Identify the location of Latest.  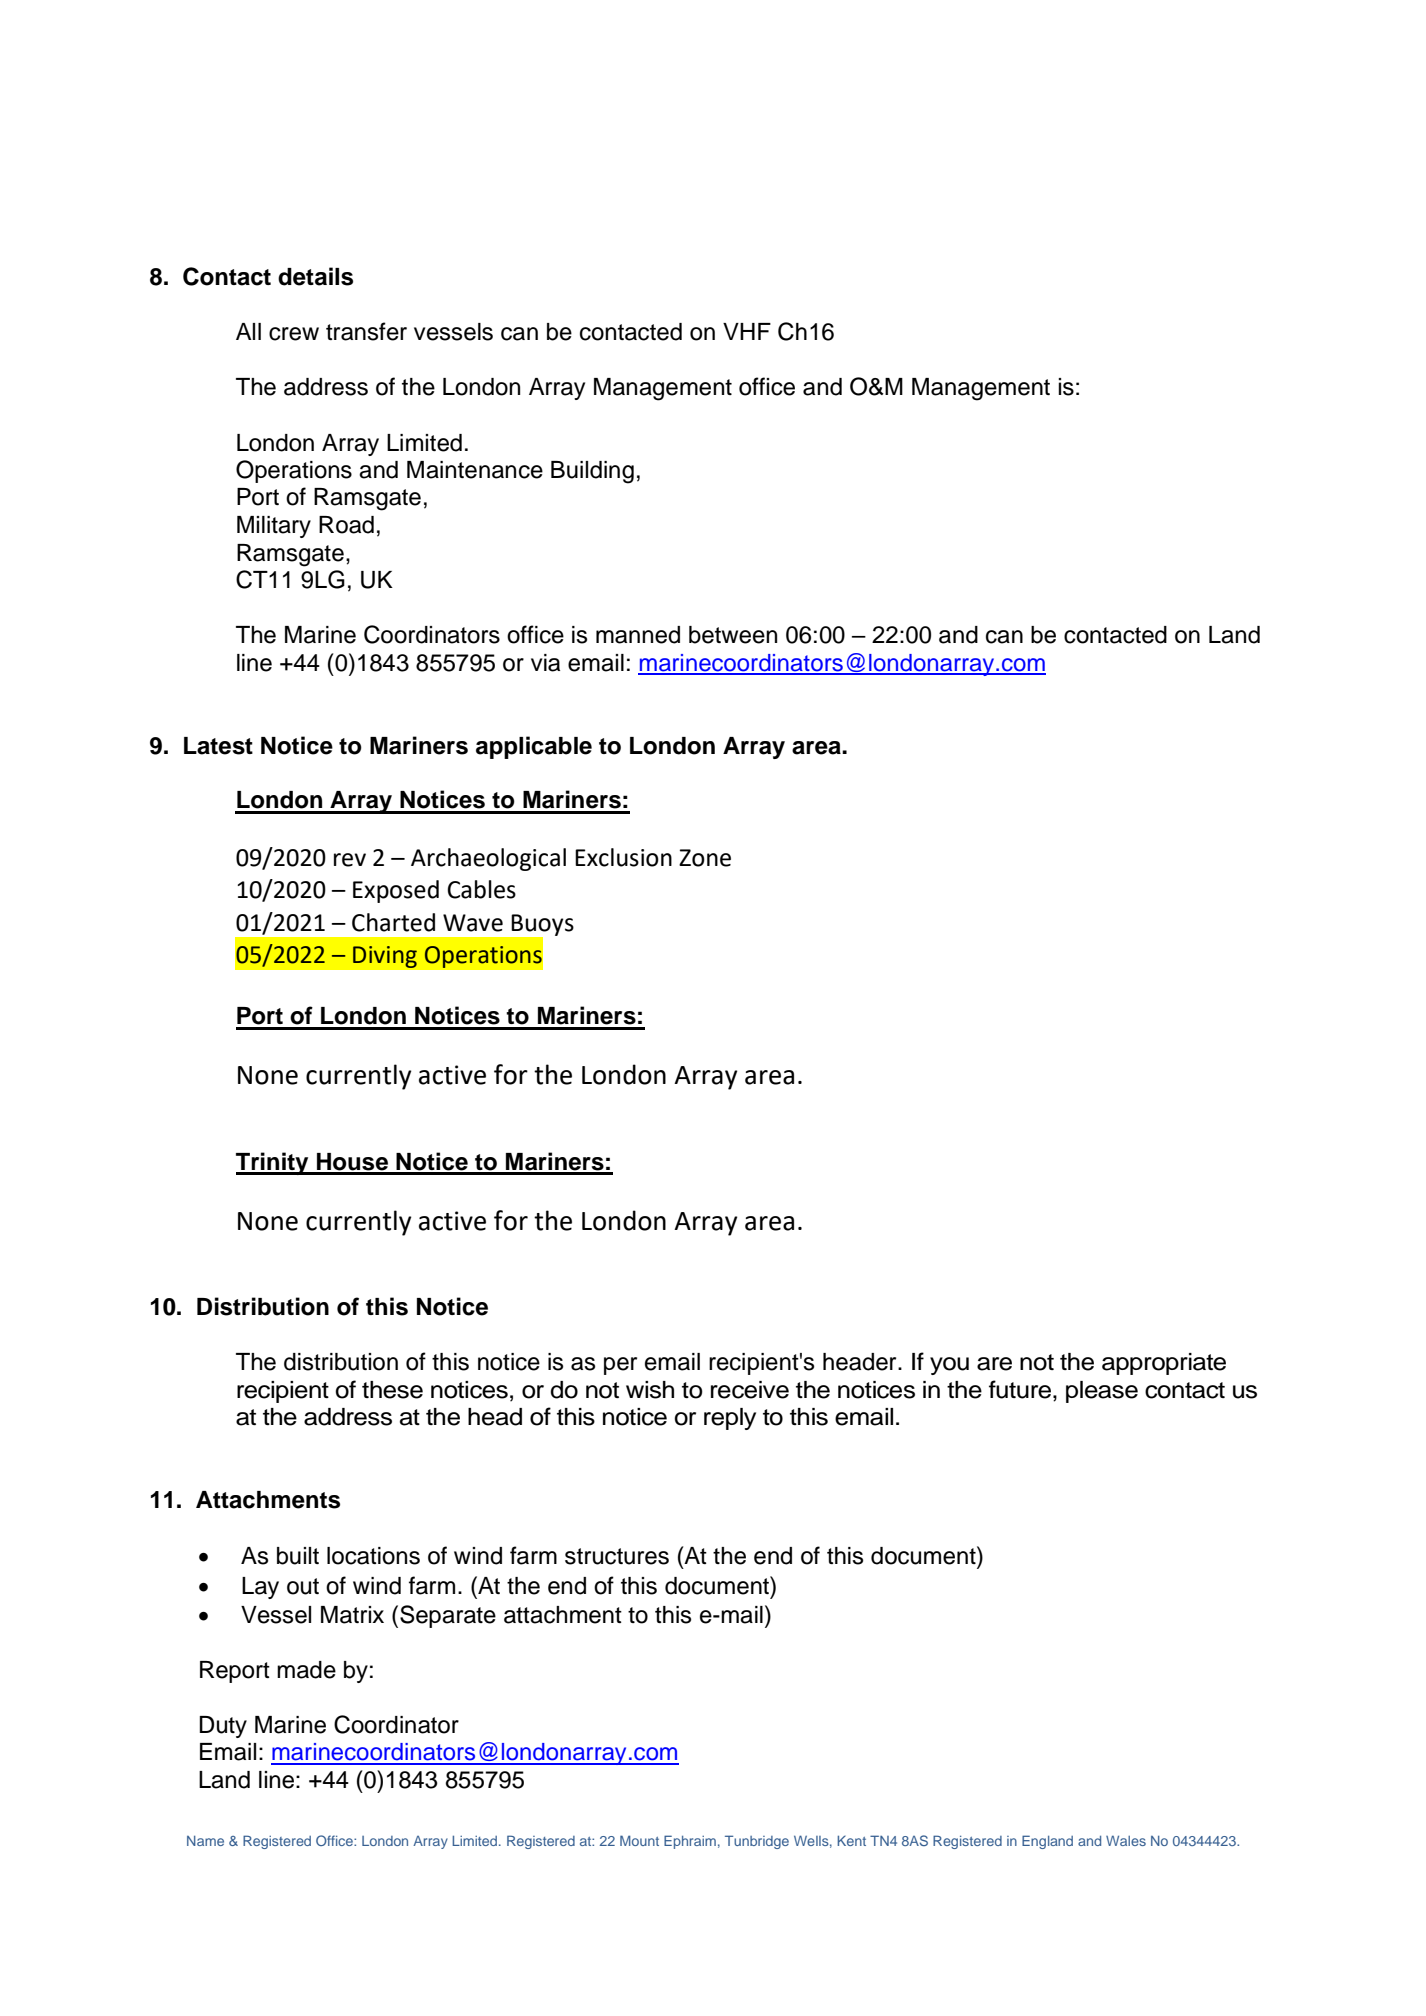
(218, 746).
